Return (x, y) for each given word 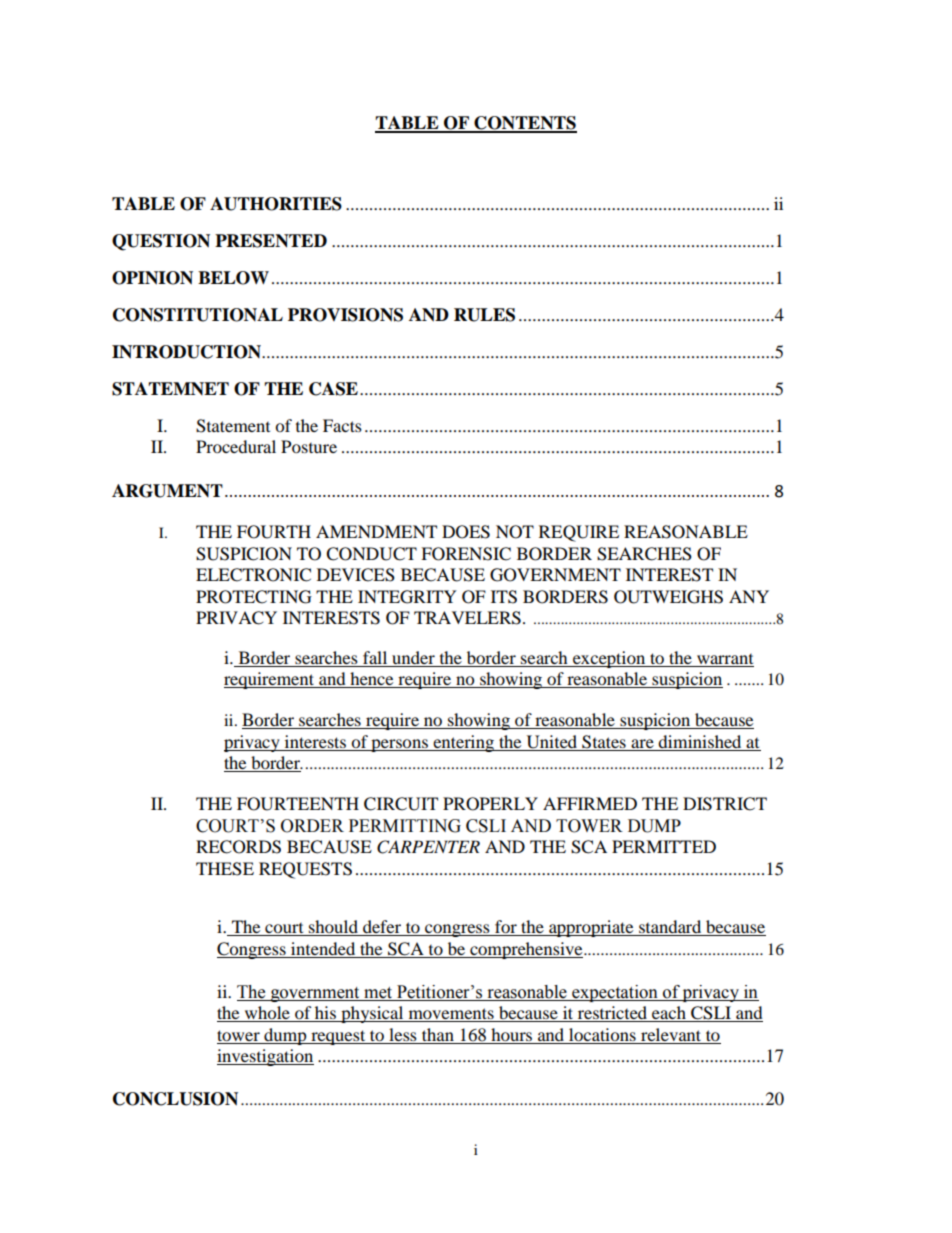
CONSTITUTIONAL (198, 315)
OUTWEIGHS (668, 597)
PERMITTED (664, 846)
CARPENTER (428, 847)
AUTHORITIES (276, 204)
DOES (466, 532)
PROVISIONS (345, 315)
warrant (725, 659)
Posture (309, 446)
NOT (515, 532)
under (413, 657)
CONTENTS (524, 124)
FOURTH (274, 532)
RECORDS (238, 847)
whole (267, 1014)
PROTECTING (254, 597)
